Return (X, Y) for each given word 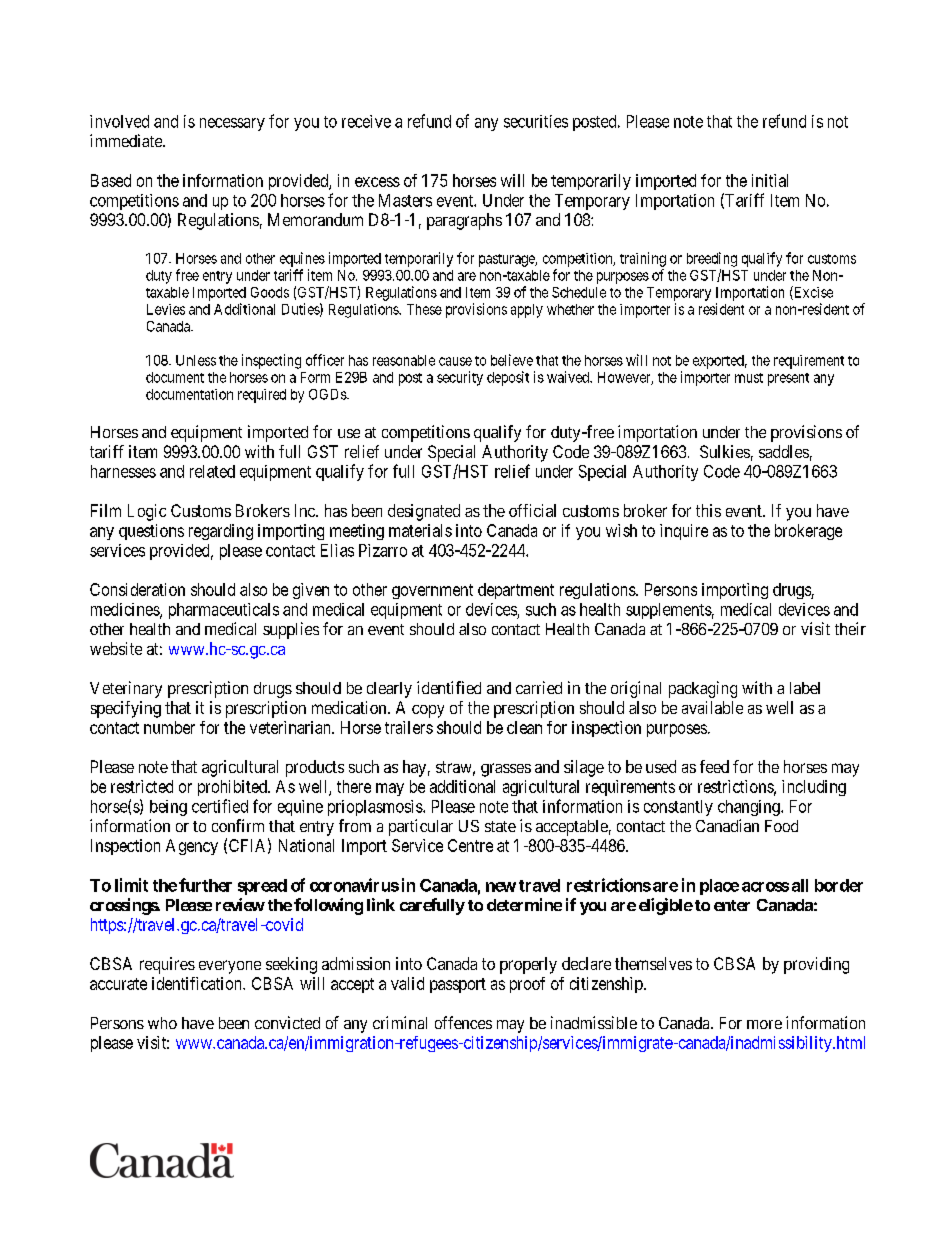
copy (428, 711)
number (169, 727)
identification (198, 983)
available (712, 707)
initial (770, 180)
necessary (232, 124)
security (460, 378)
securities (536, 121)
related (212, 471)
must (749, 378)
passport (458, 985)
